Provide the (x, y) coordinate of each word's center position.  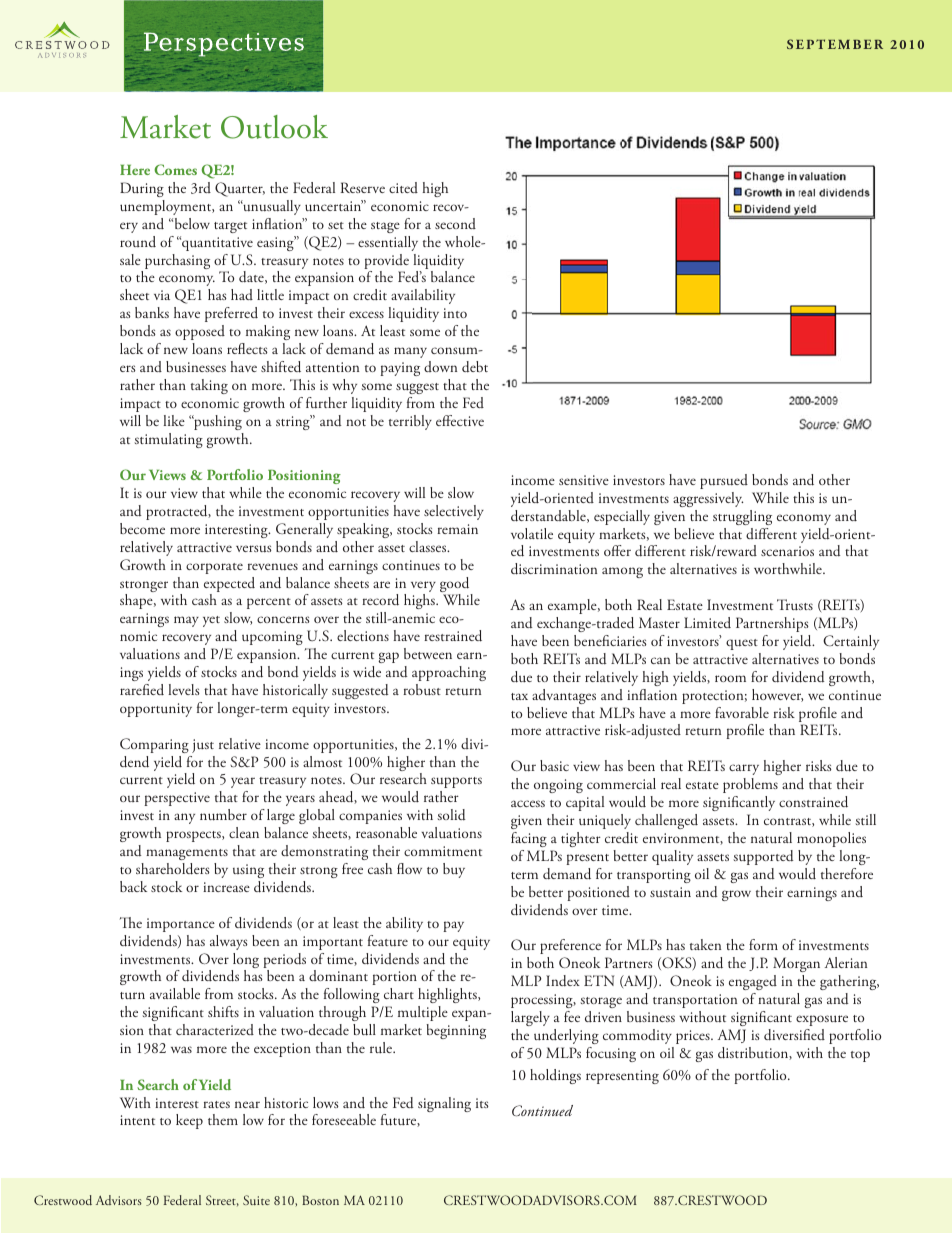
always (229, 942)
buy (454, 870)
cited (403, 187)
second (455, 223)
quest (742, 644)
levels (184, 689)
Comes (175, 169)
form (763, 944)
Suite (256, 1200)
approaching (449, 673)
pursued (724, 481)
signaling (444, 1104)
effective (460, 420)
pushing (217, 422)
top (860, 1056)
